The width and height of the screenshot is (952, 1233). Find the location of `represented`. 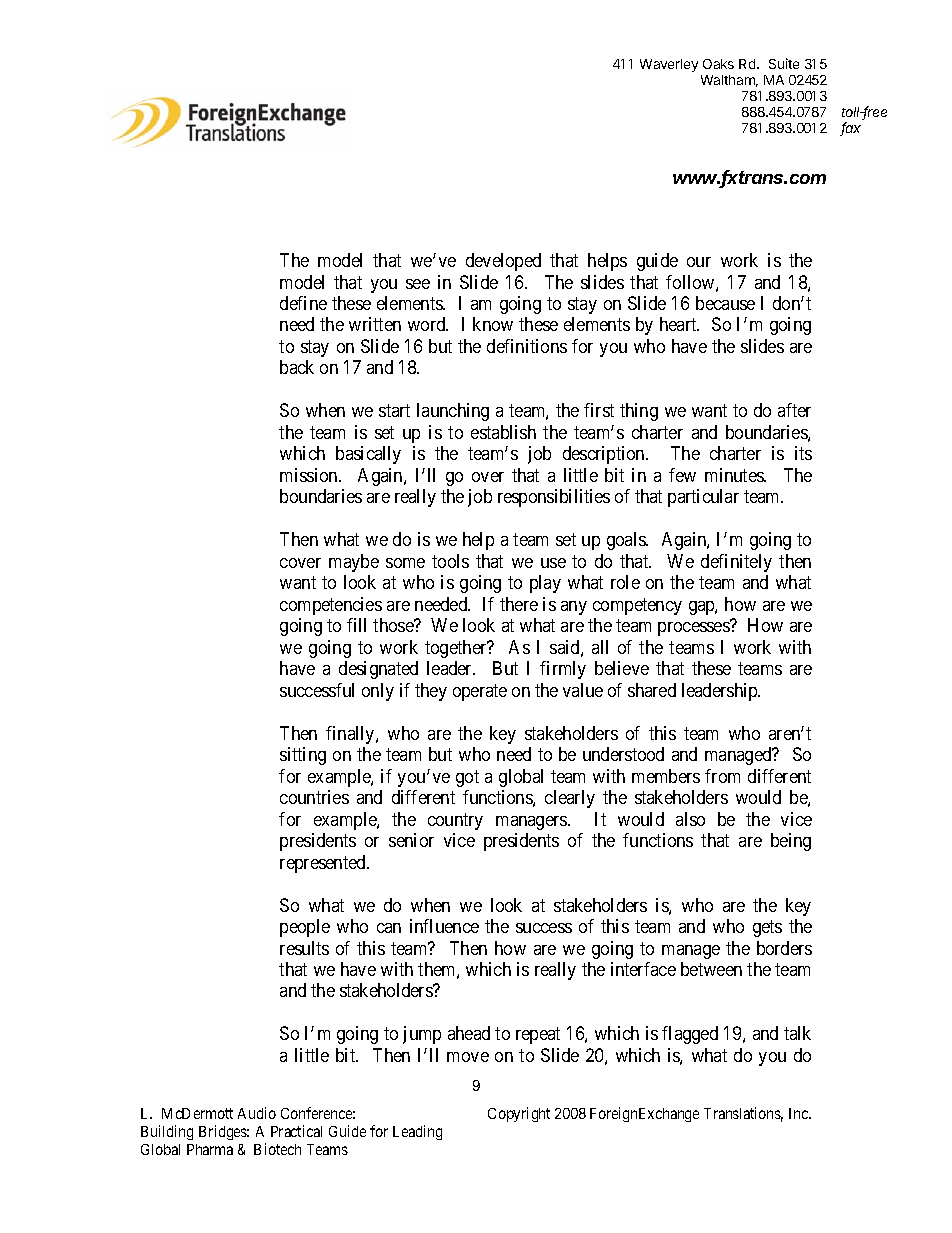

represented is located at coordinates (324, 864).
